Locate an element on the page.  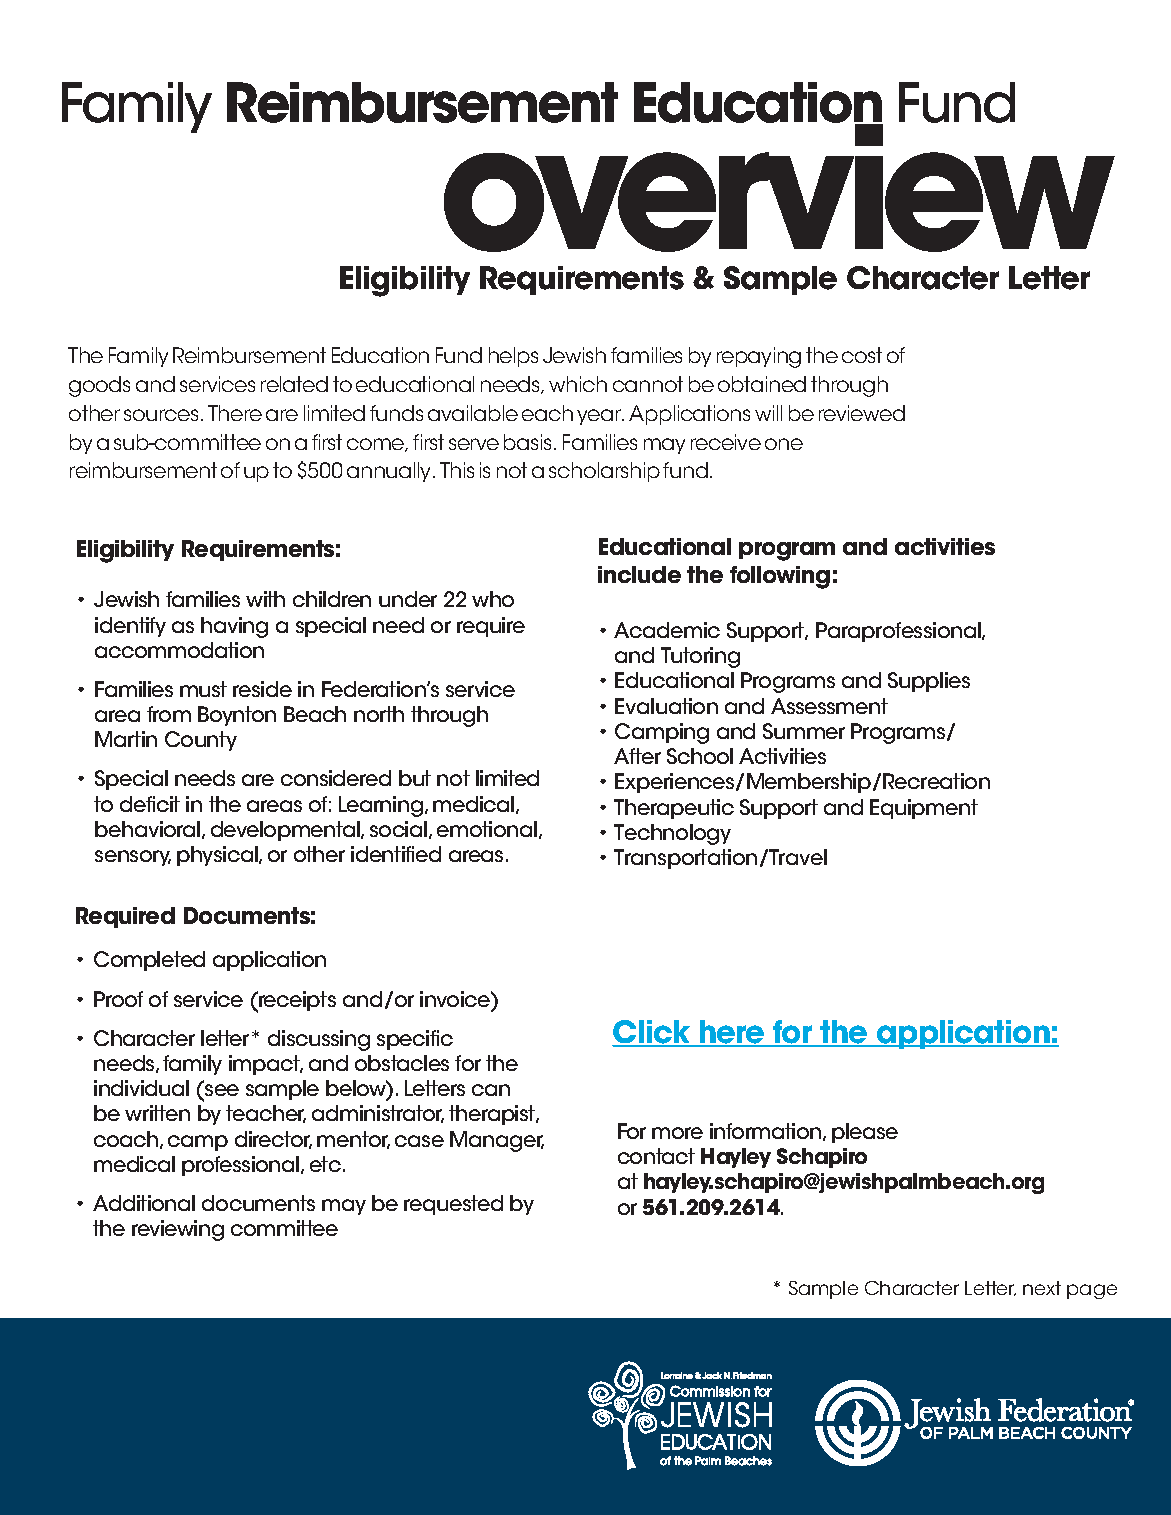
County is located at coordinates (201, 741).
